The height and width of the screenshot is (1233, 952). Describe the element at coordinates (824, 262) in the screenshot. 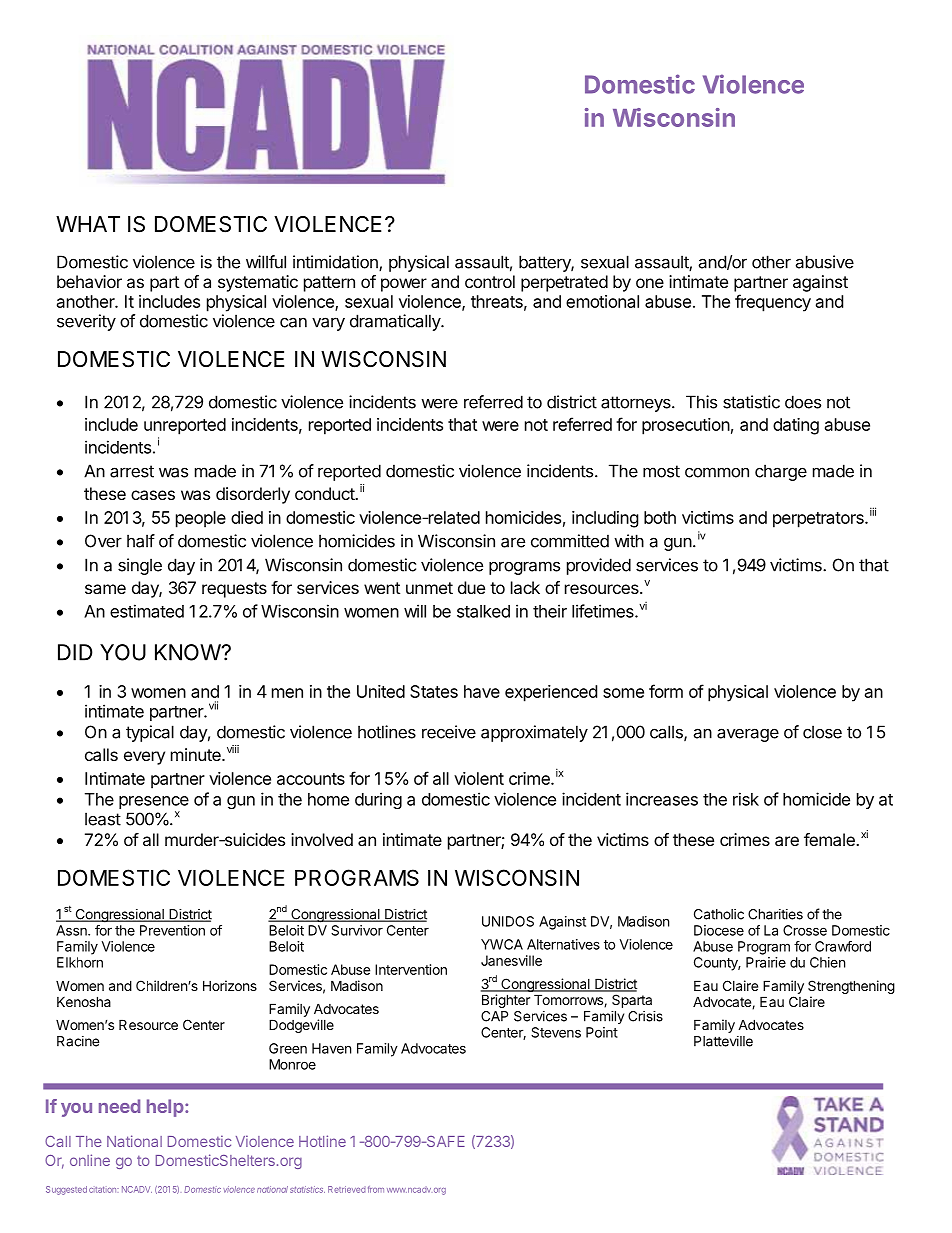

I see `abusive` at that location.
